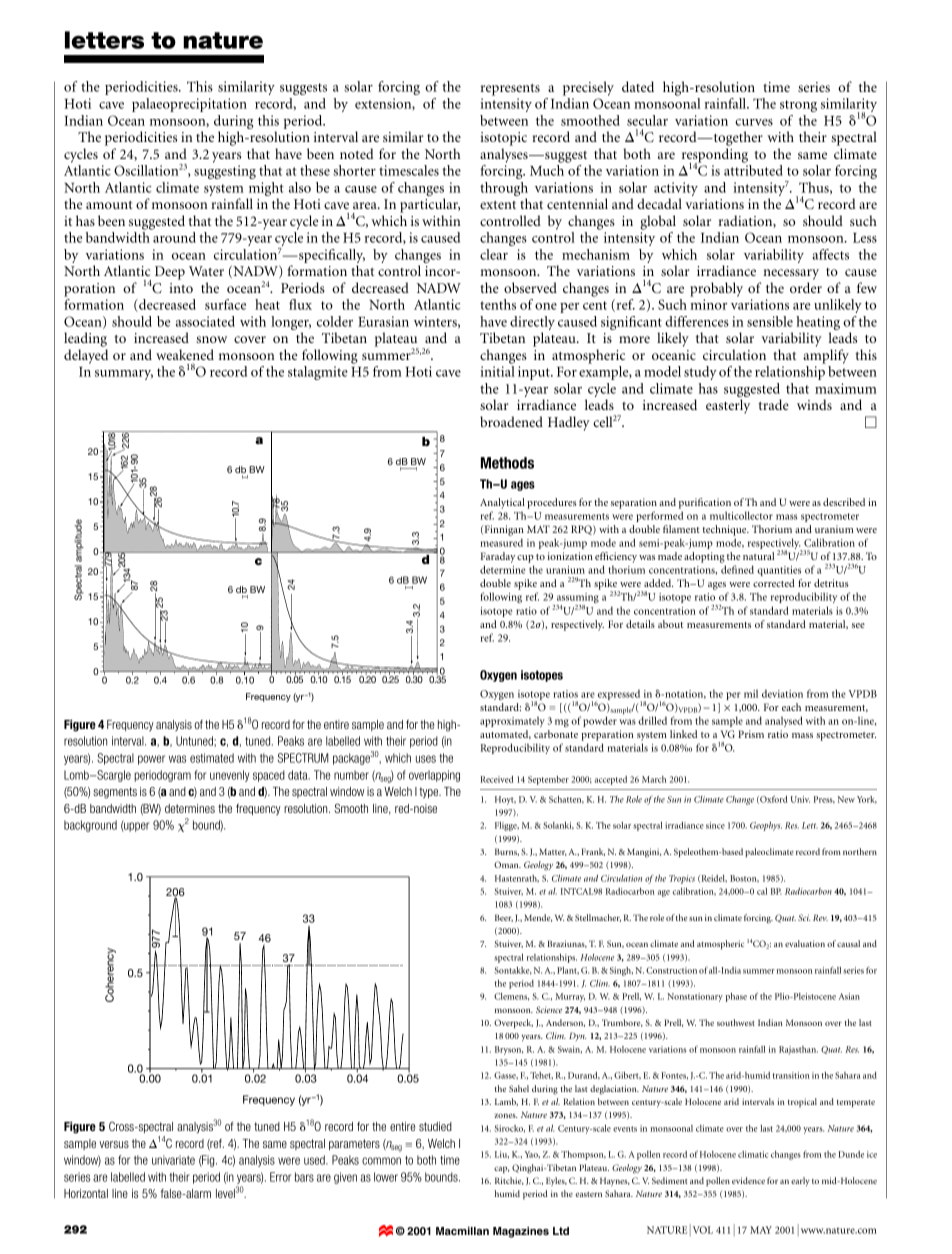 Image resolution: width=952 pixels, height=1254 pixels. I want to click on isotopic, so click(503, 139).
